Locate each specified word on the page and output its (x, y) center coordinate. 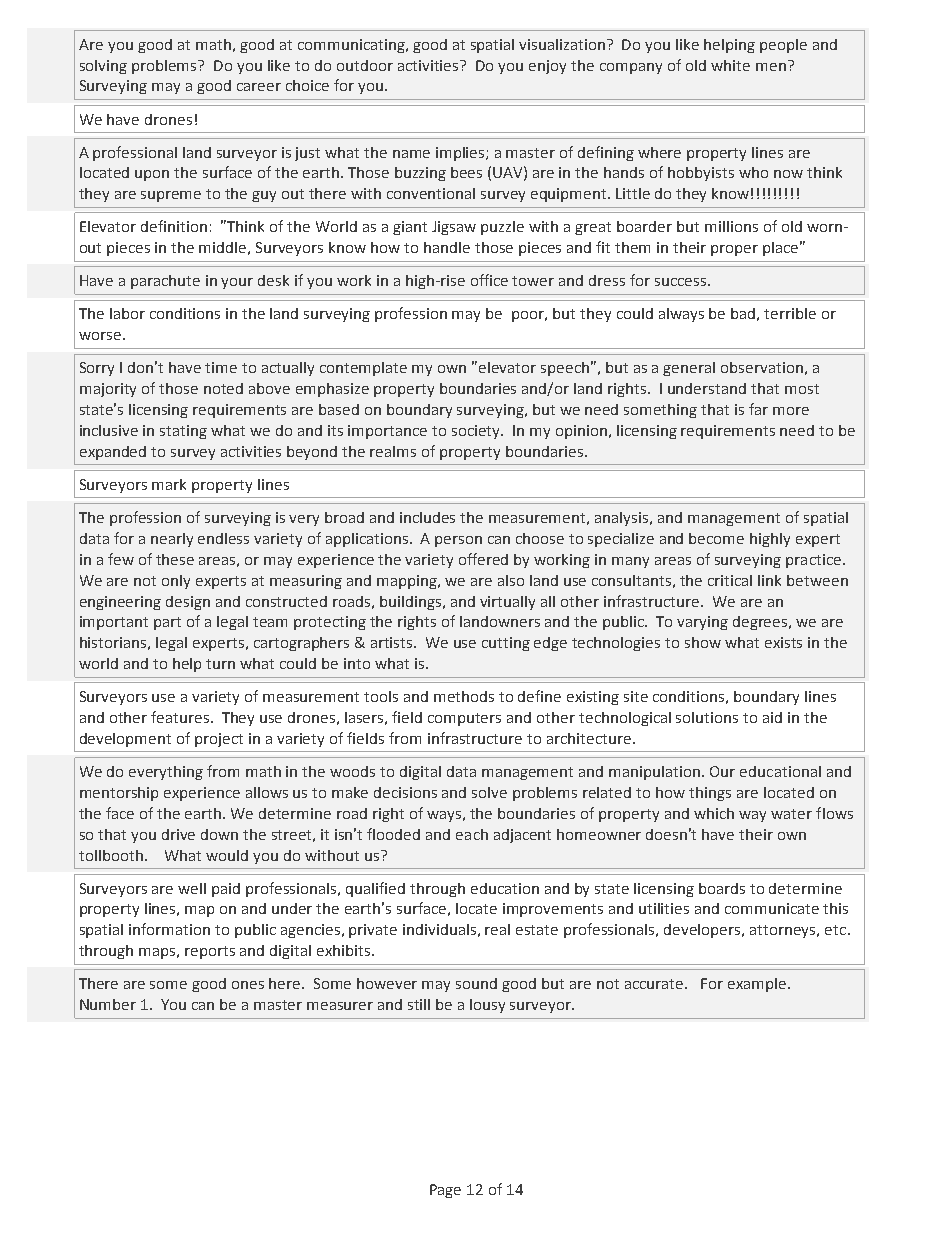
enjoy (547, 67)
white (730, 65)
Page (445, 1191)
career (259, 87)
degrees (761, 623)
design (188, 603)
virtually (507, 603)
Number (108, 1004)
